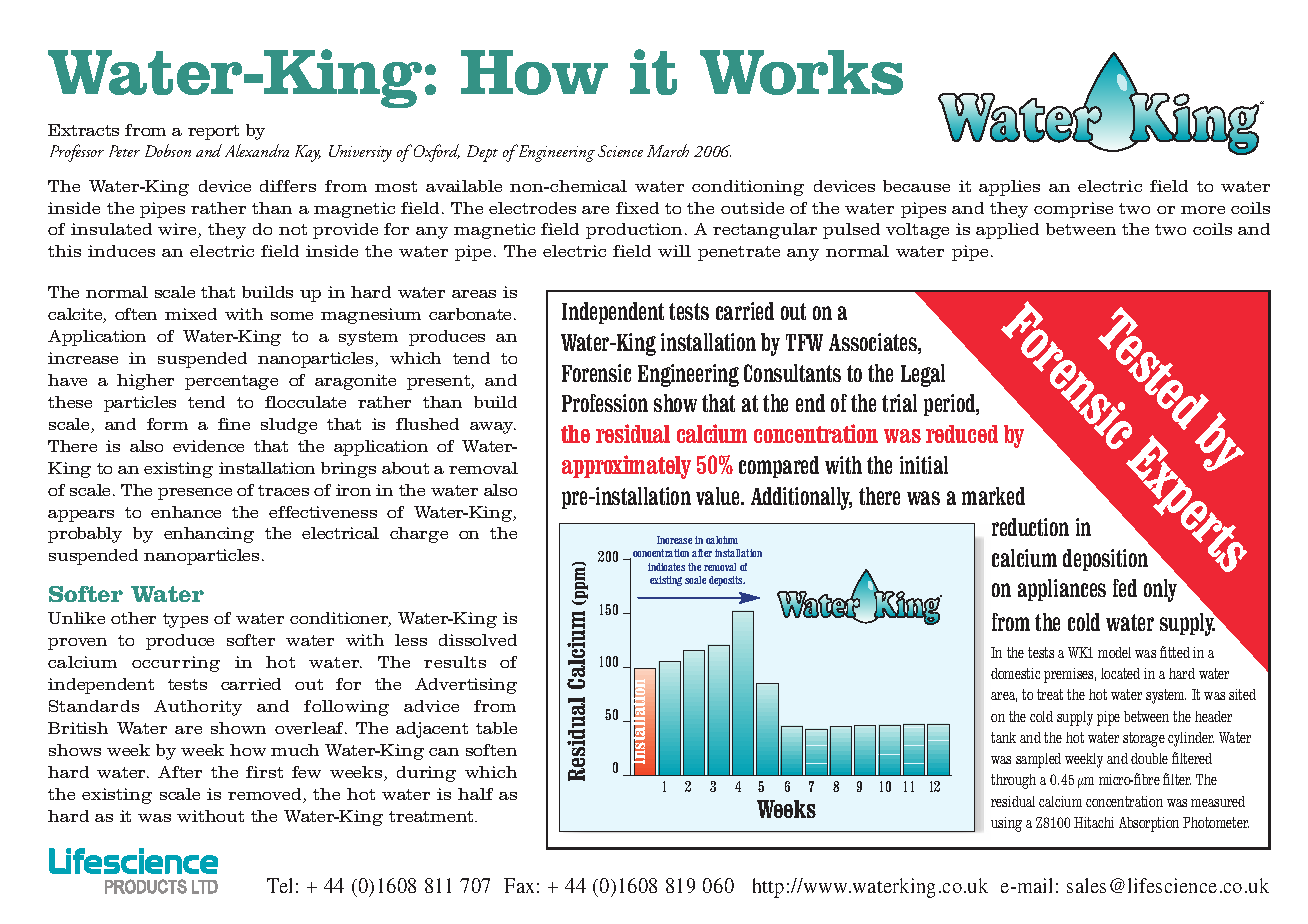  I want to click on removed, so click(266, 795).
